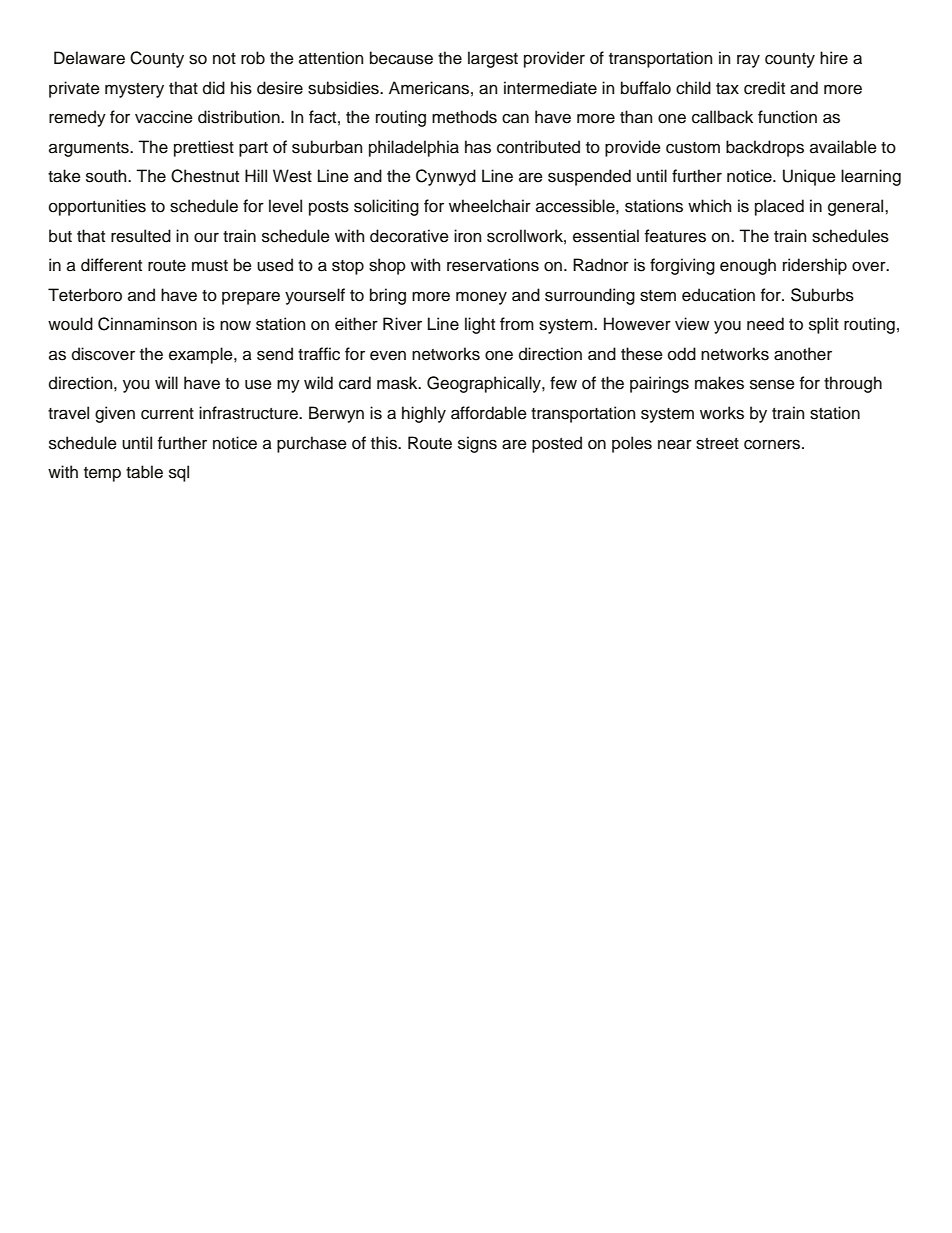  Describe the element at coordinates (773, 444) in the screenshot. I see `corners` at that location.
